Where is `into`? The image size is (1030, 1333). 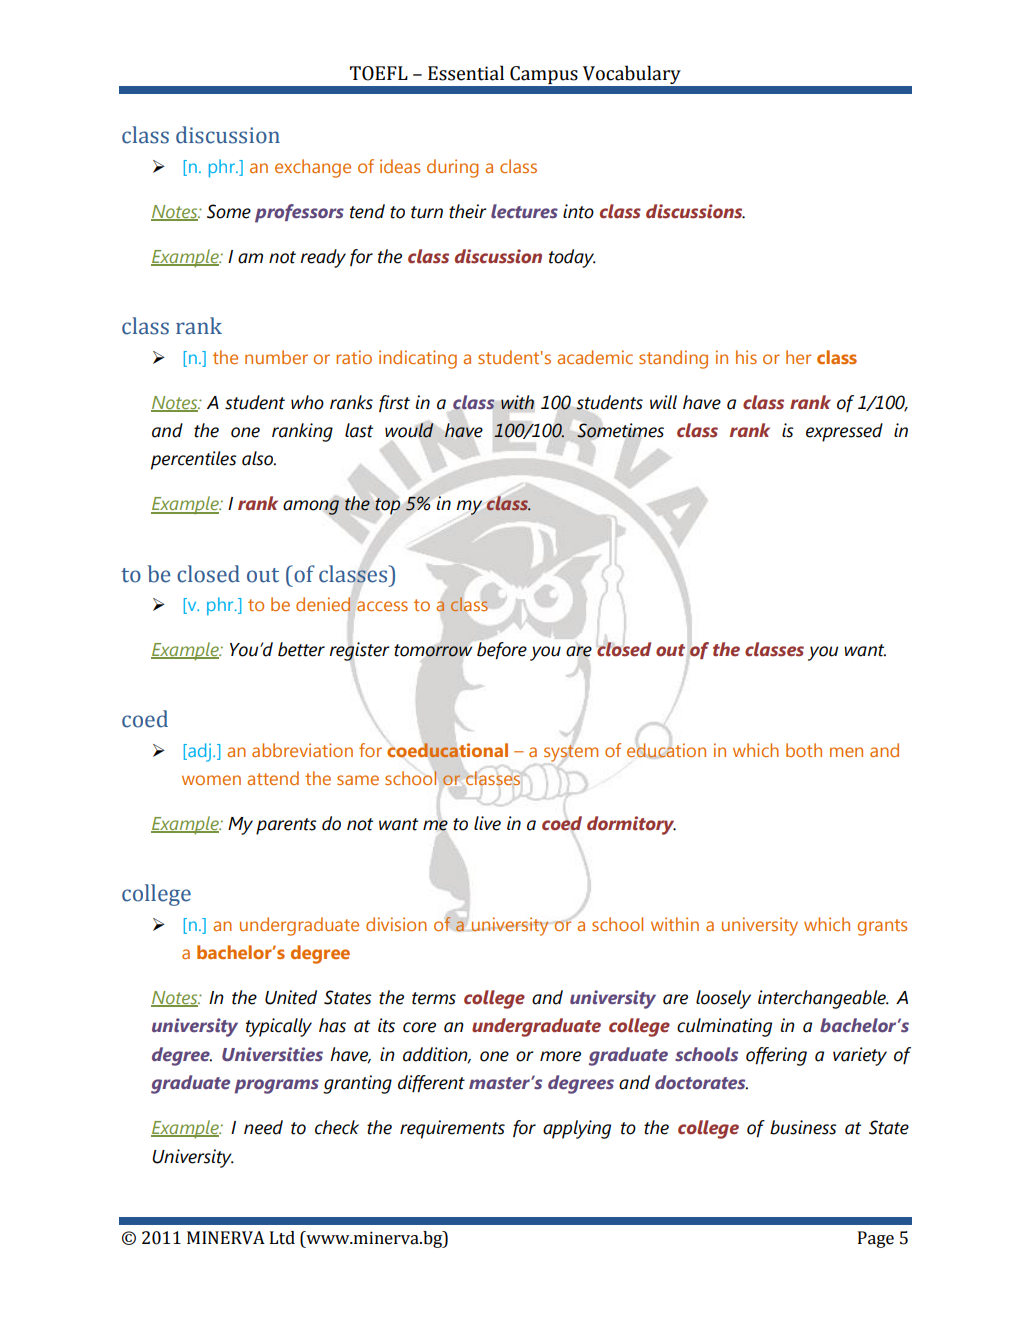
into is located at coordinates (578, 211).
